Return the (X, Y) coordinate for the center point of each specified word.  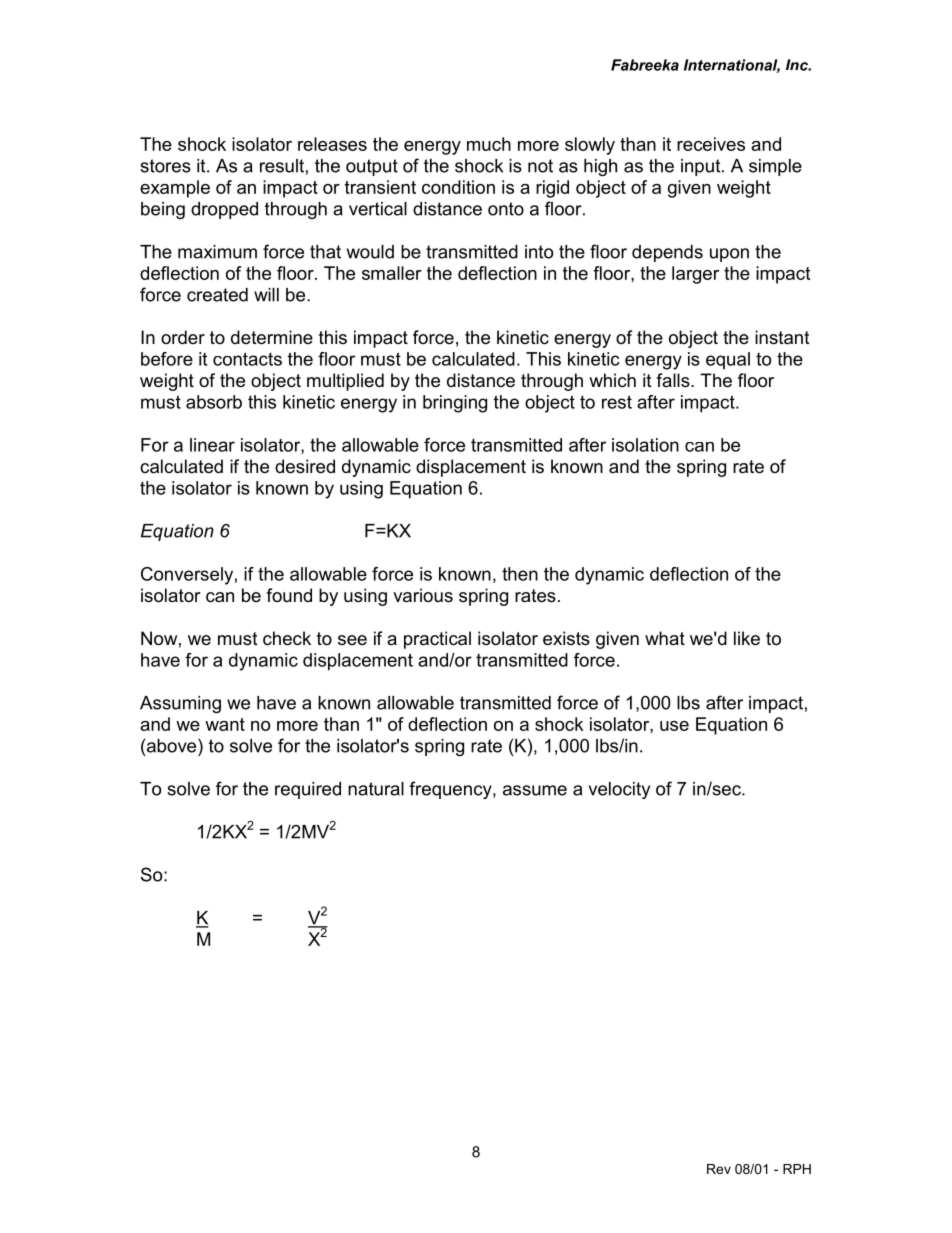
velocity (619, 790)
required (308, 790)
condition (458, 187)
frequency (451, 790)
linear (212, 445)
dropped (224, 210)
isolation (645, 445)
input (702, 167)
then (520, 574)
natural (376, 789)
